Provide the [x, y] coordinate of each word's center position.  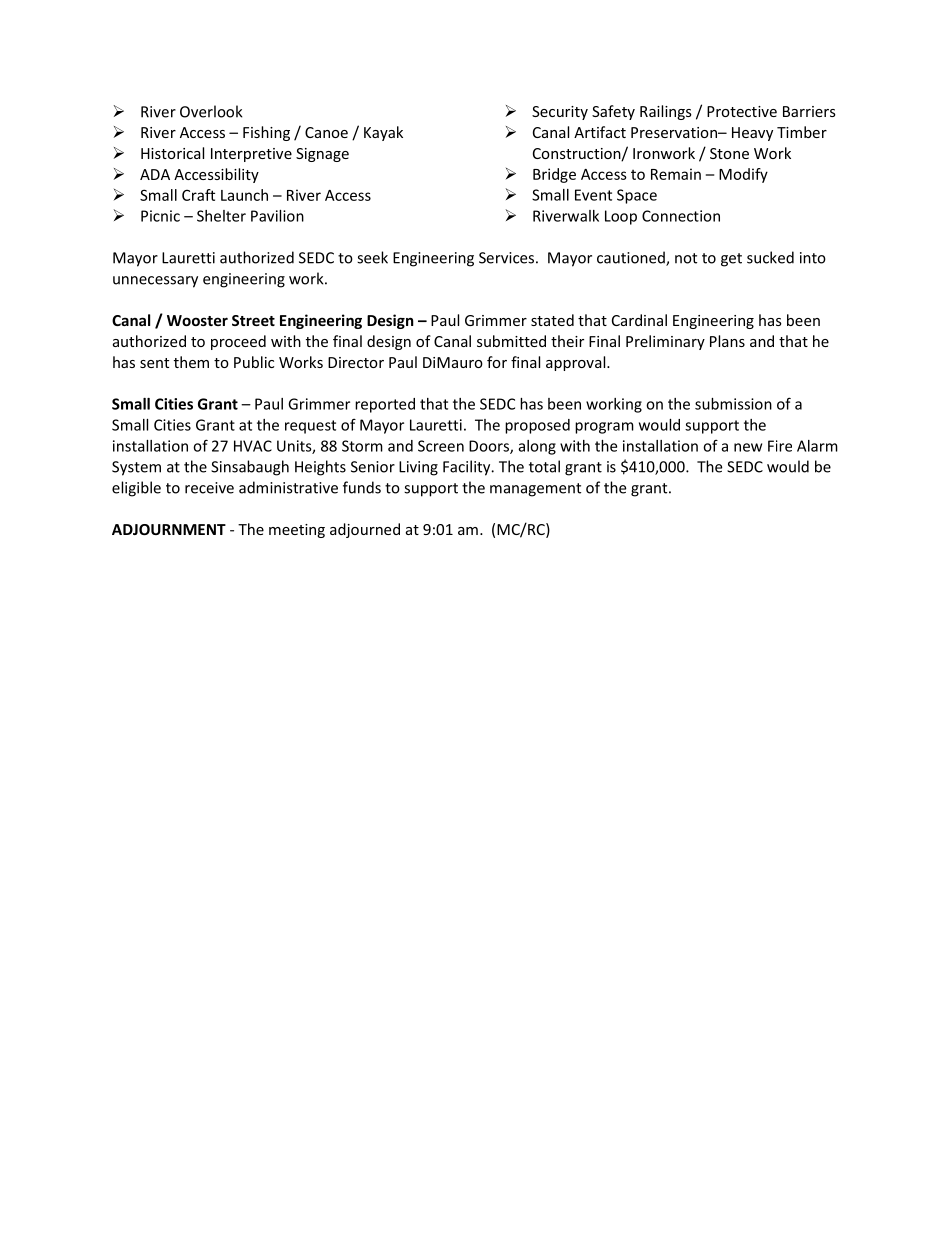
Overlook [211, 111]
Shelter [221, 216]
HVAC [253, 446]
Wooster [197, 320]
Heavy [752, 134]
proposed [537, 426]
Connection [681, 216]
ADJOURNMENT [169, 529]
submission [733, 404]
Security [560, 113]
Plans [727, 341]
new [748, 447]
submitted [511, 341]
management [535, 490]
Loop [621, 217]
